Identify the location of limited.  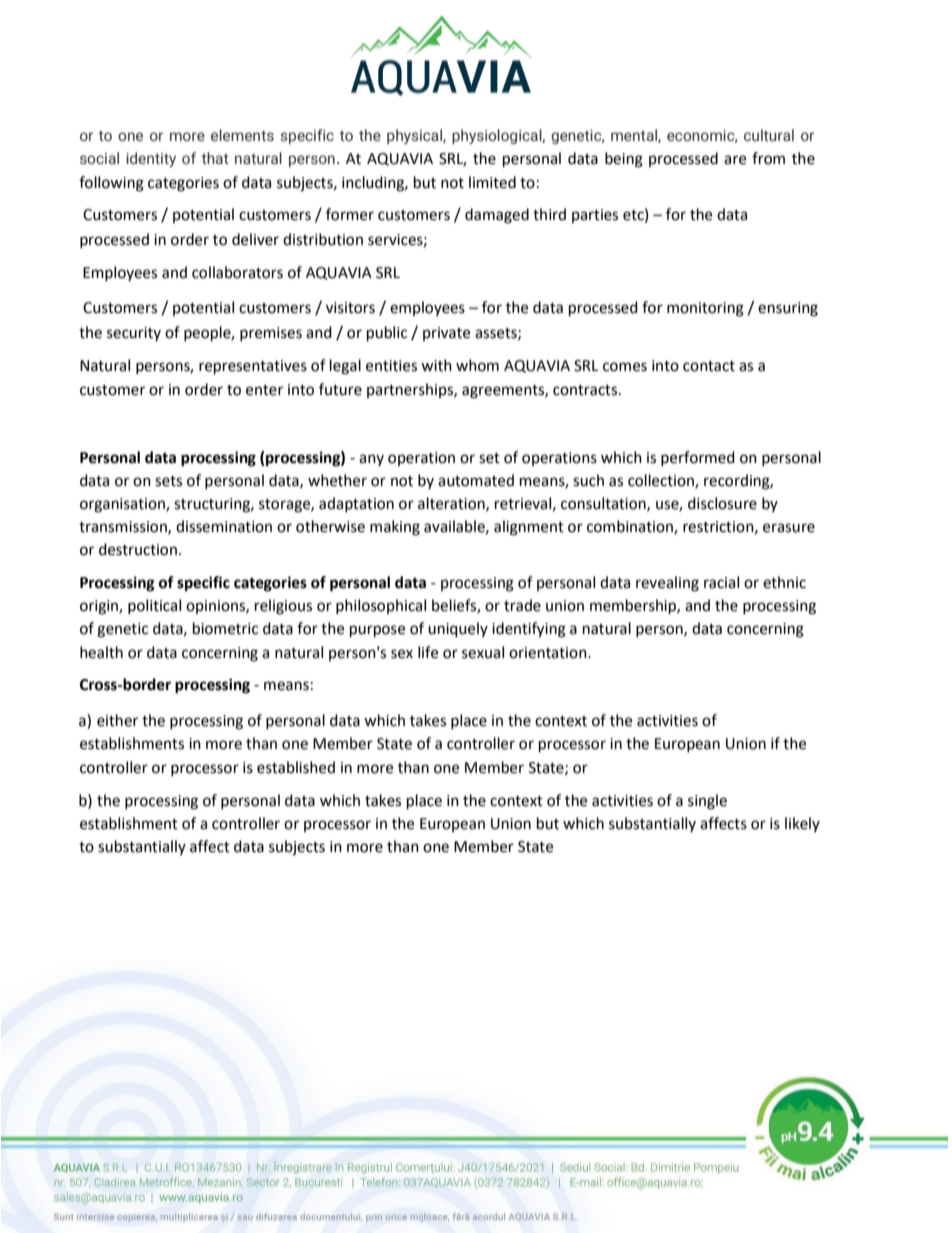
(492, 182).
